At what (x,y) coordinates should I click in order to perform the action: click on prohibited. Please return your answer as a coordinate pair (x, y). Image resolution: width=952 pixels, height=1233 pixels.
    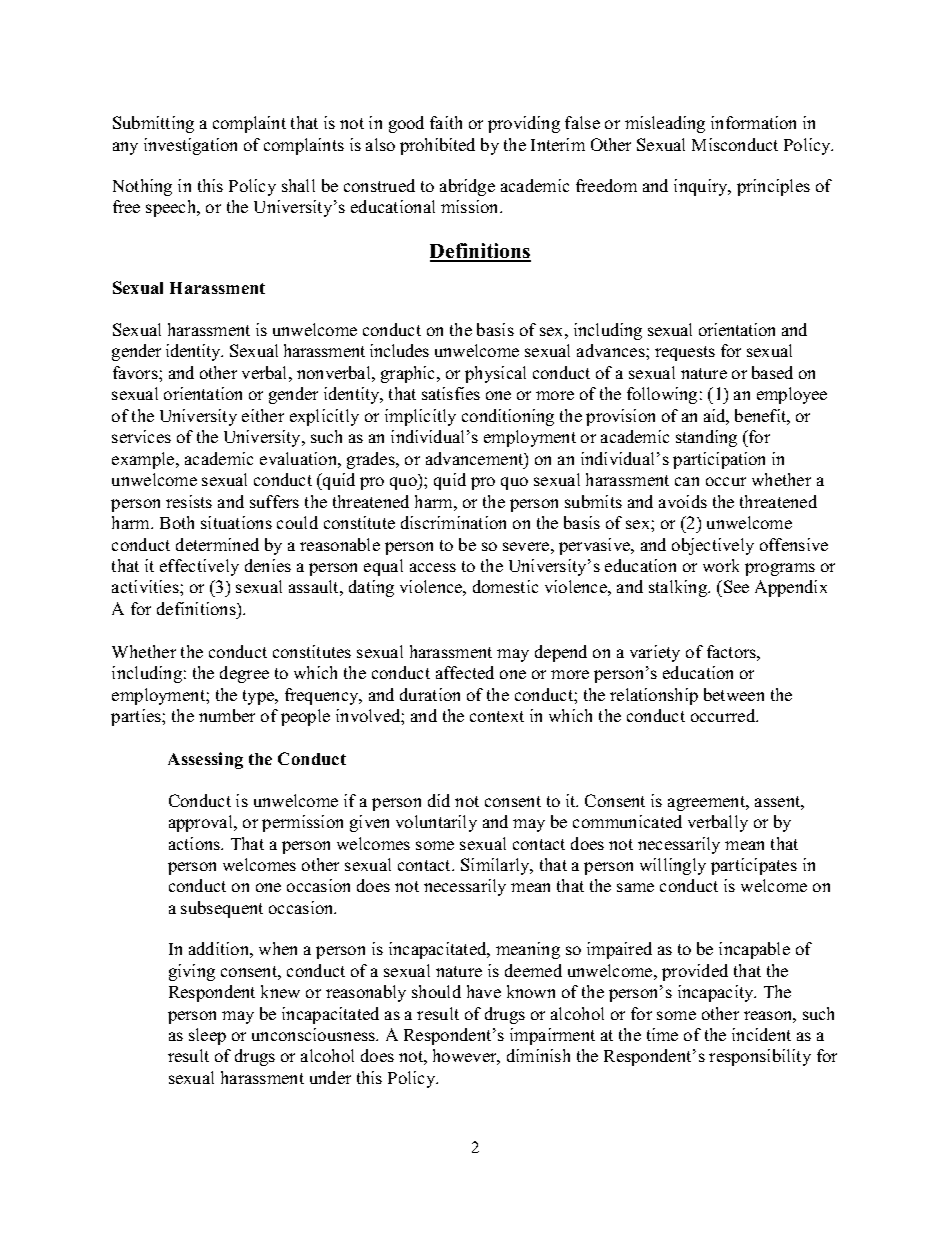
    Looking at the image, I should click on (437, 146).
